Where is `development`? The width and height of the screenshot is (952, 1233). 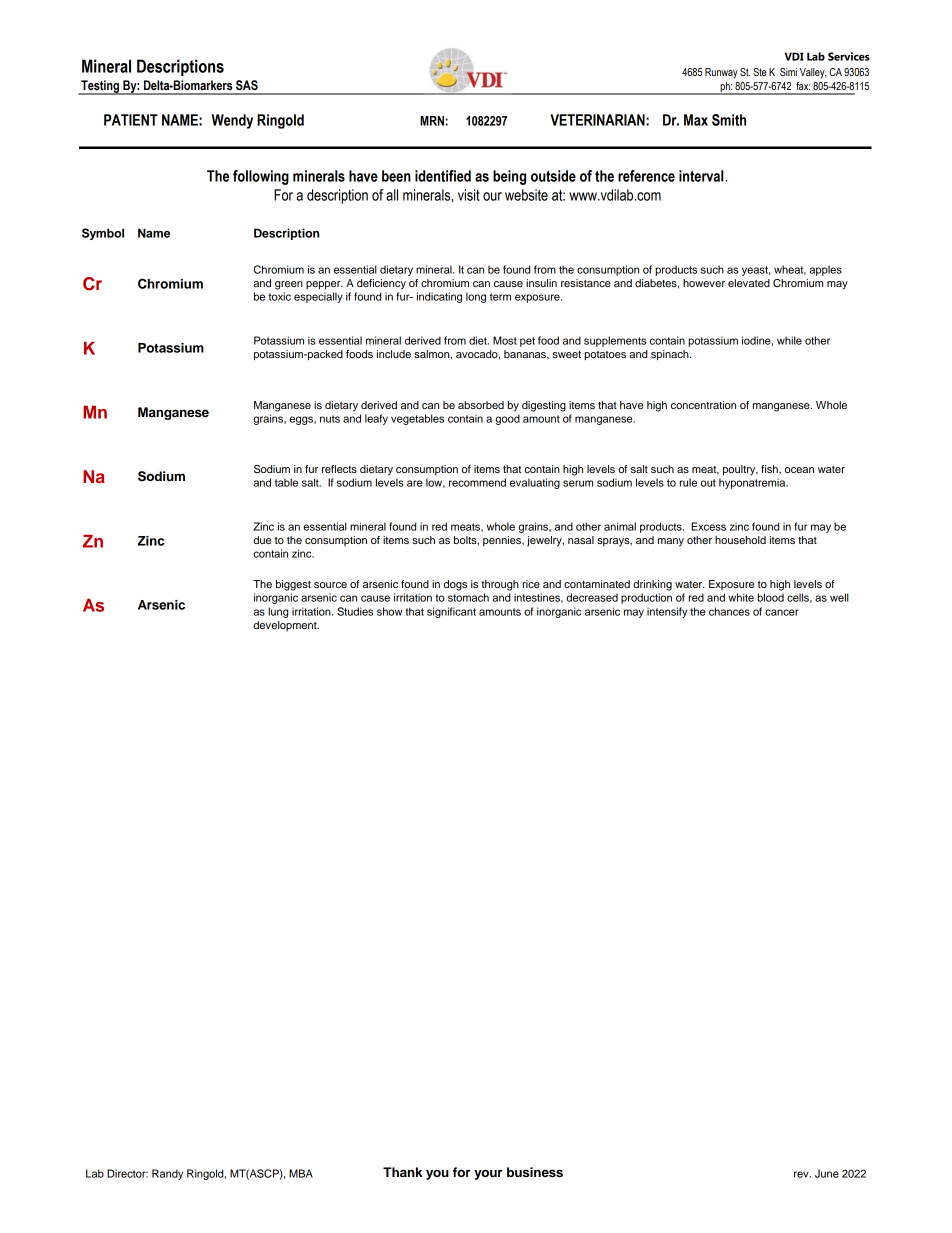 development is located at coordinates (286, 626).
